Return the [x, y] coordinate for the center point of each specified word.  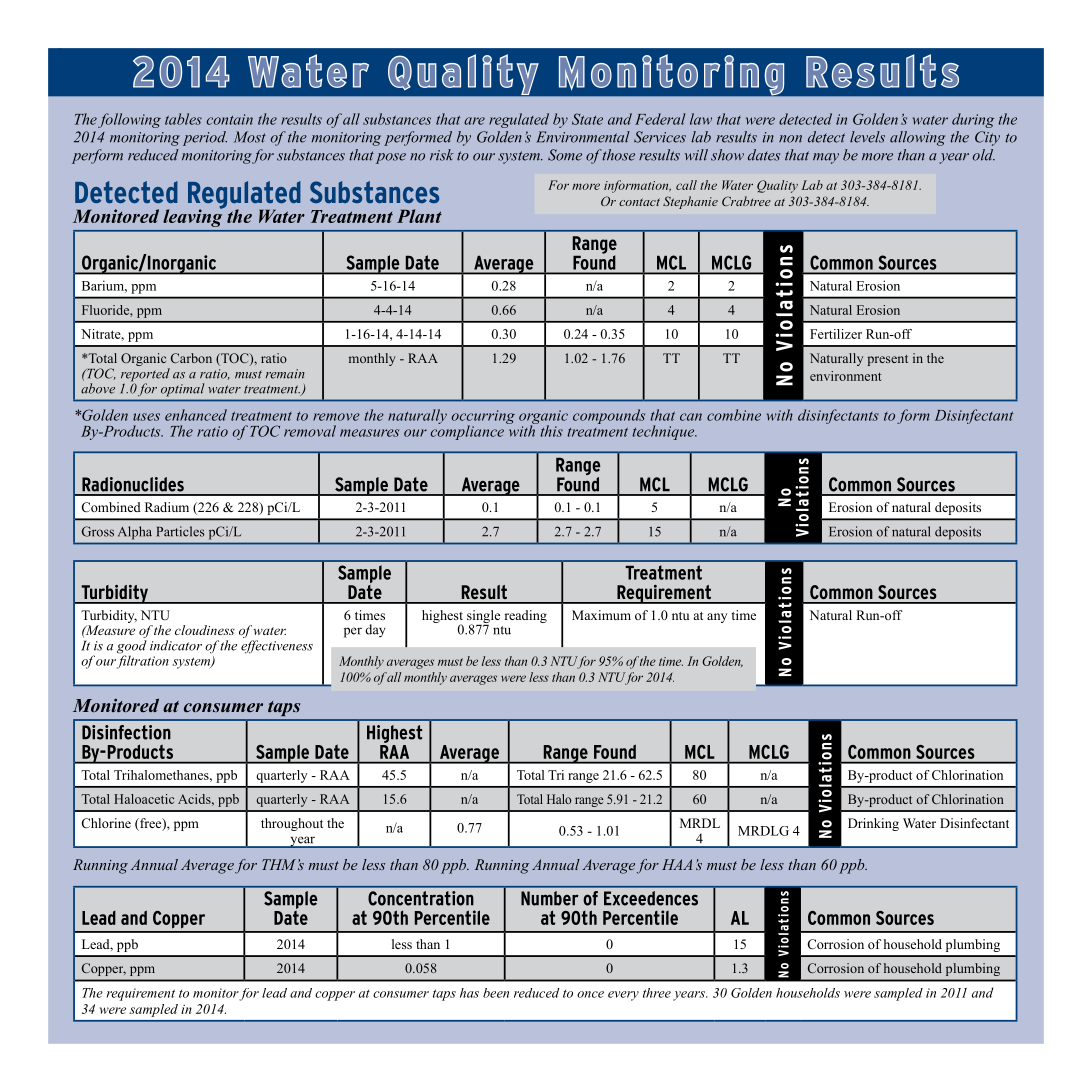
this [551, 431]
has [469, 993]
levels [867, 137]
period [205, 138]
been [496, 993]
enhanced [196, 415]
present [887, 360]
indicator [176, 645]
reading [525, 616]
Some [565, 155]
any [717, 618]
